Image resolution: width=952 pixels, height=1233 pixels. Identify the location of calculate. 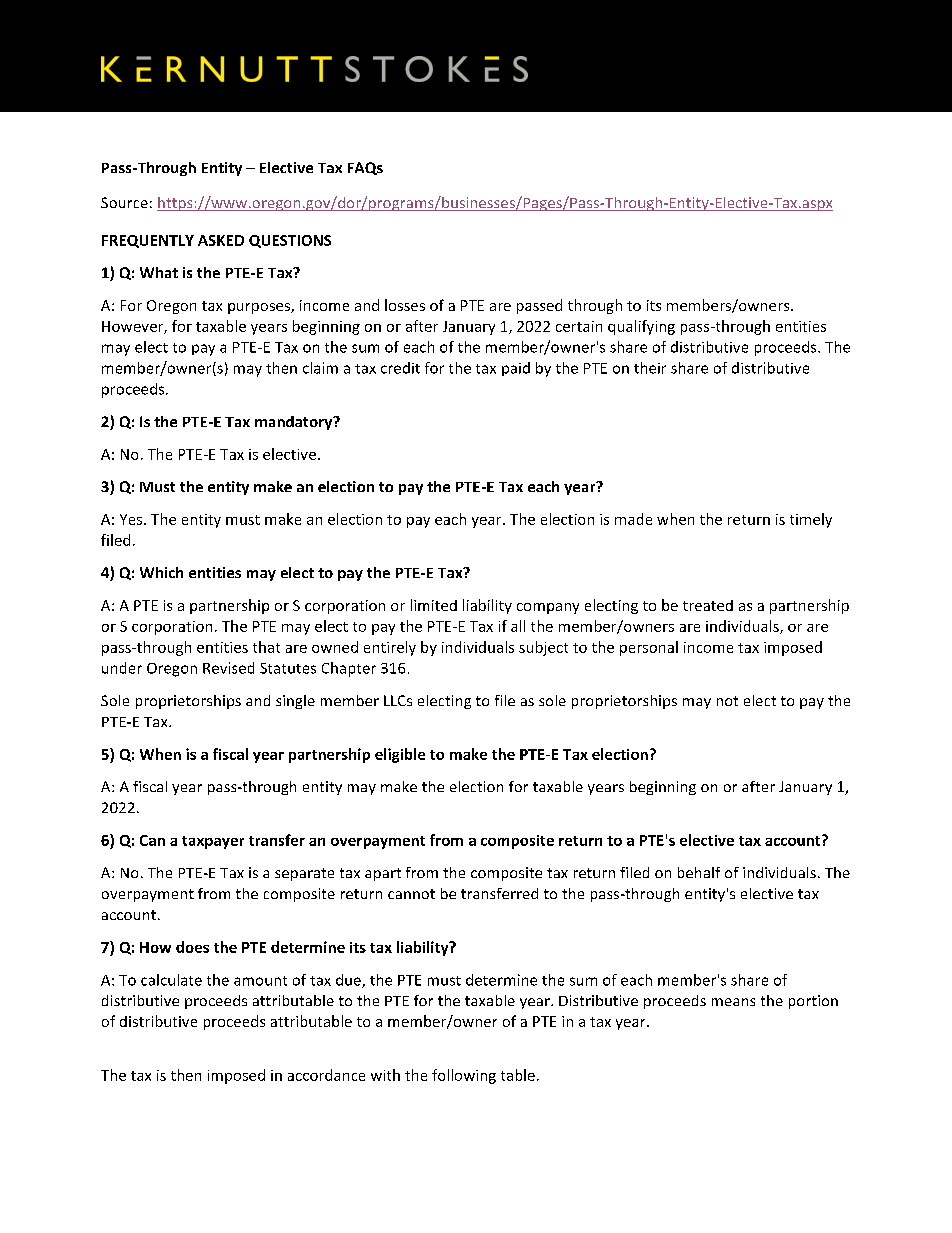
(171, 980).
